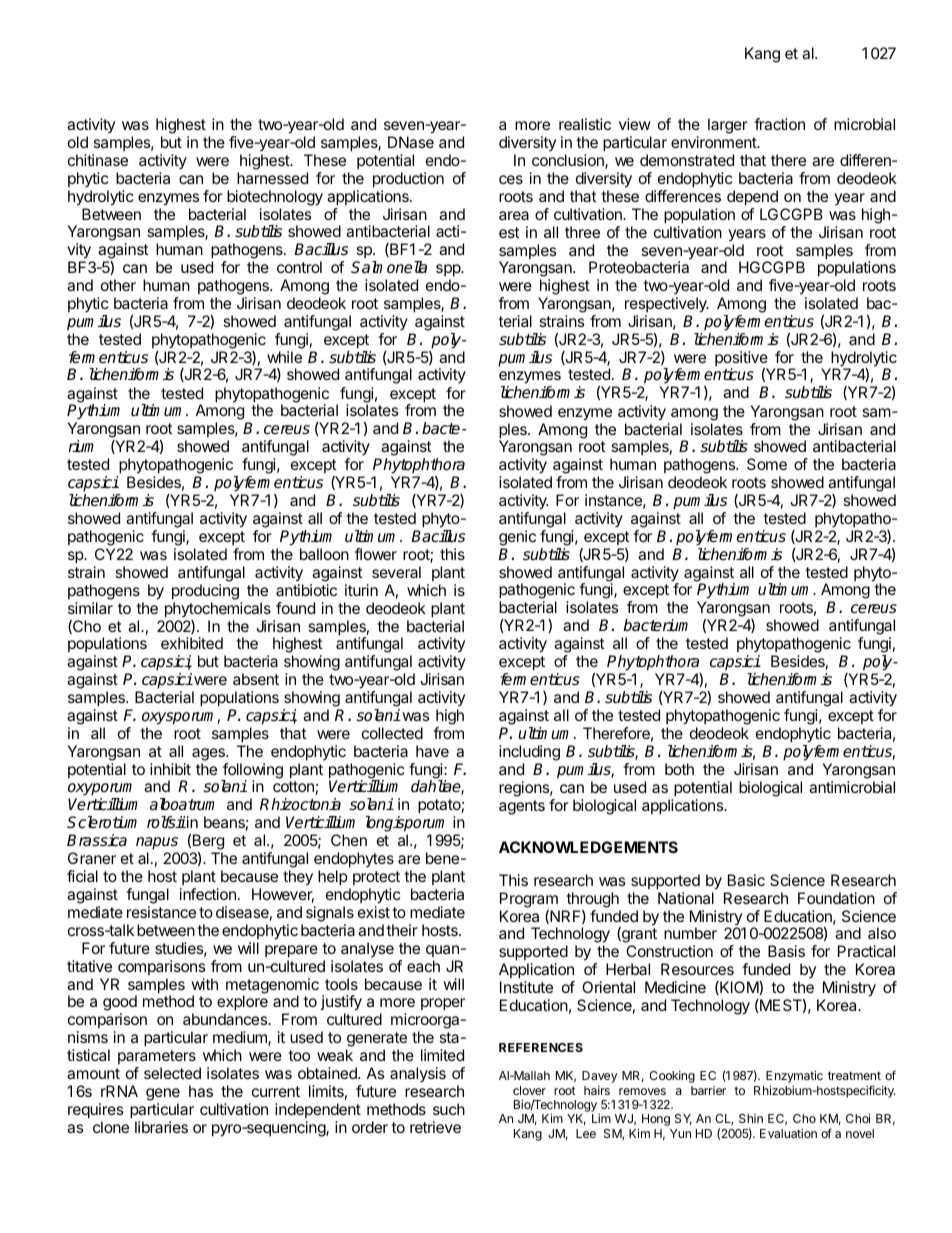 This screenshot has height=1233, width=952. Describe the element at coordinates (794, 1077) in the screenshot. I see `Enzymatic` at that location.
